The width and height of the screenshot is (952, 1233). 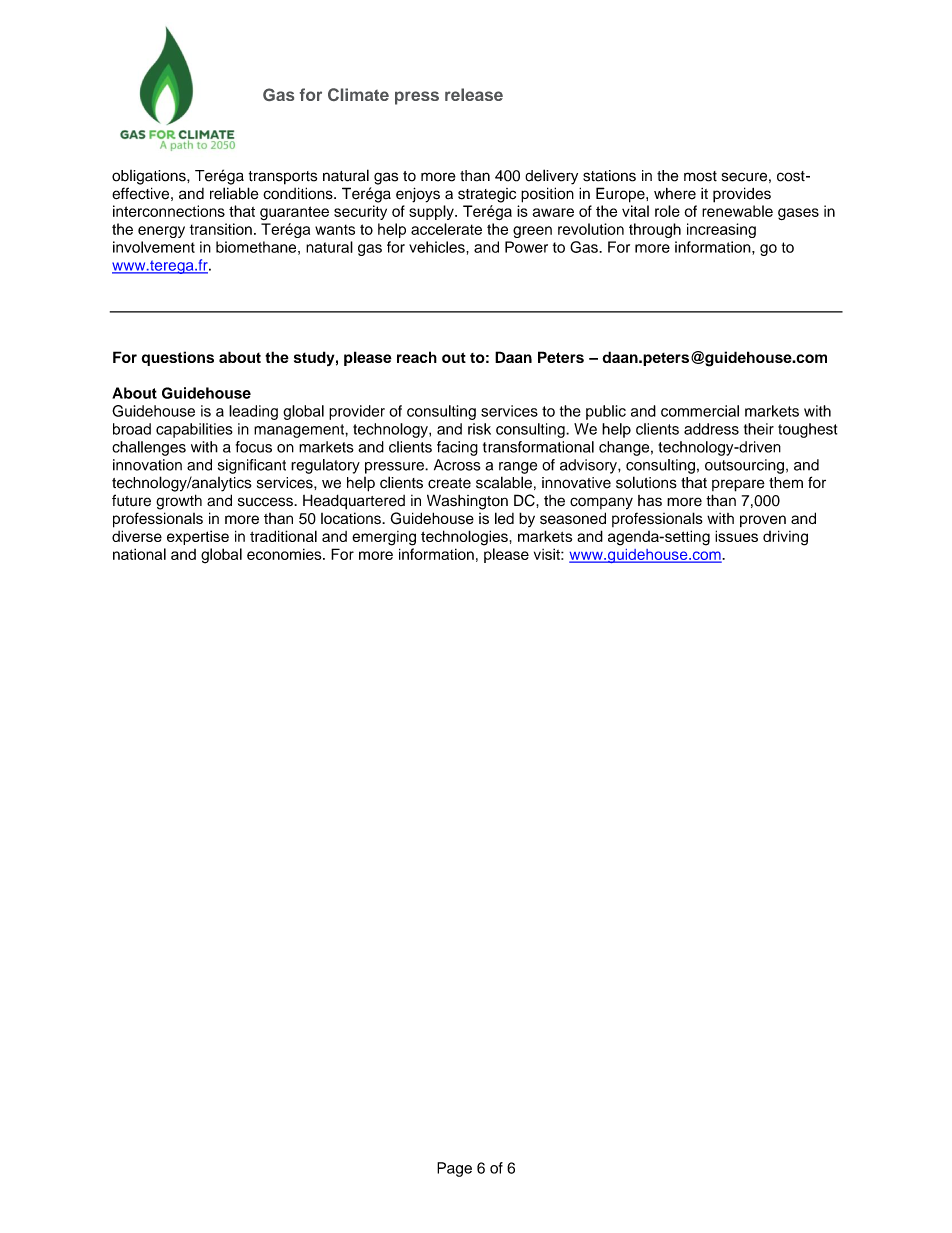 I want to click on issues, so click(x=736, y=536).
